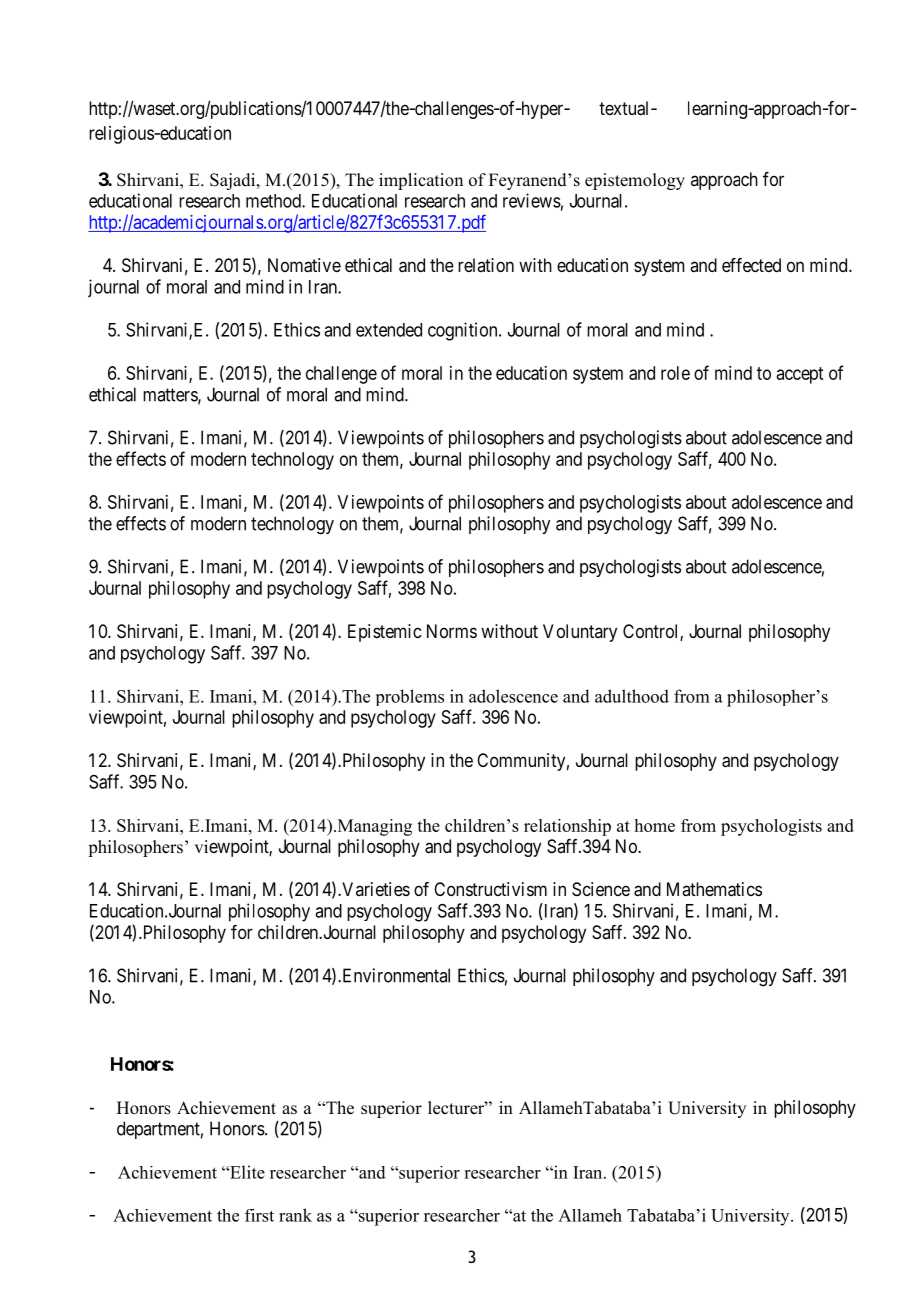 Image resolution: width=924 pixels, height=1308 pixels. Describe the element at coordinates (532, 200) in the screenshot. I see `reviews` at that location.
